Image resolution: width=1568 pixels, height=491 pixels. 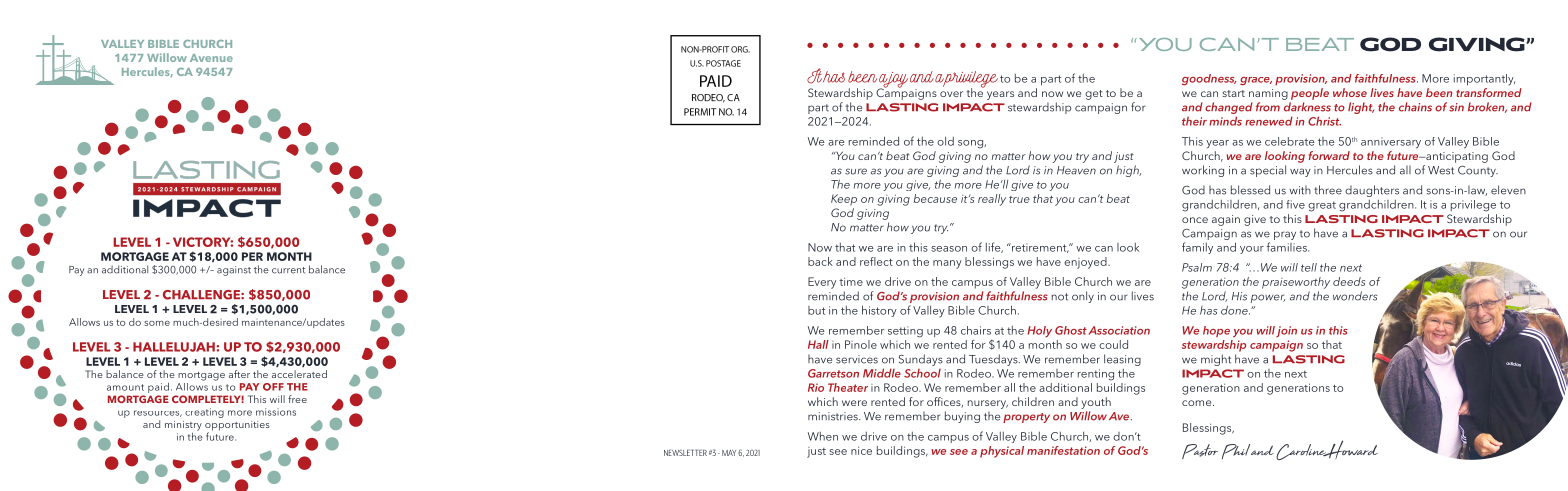 I want to click on When, so click(x=823, y=436).
